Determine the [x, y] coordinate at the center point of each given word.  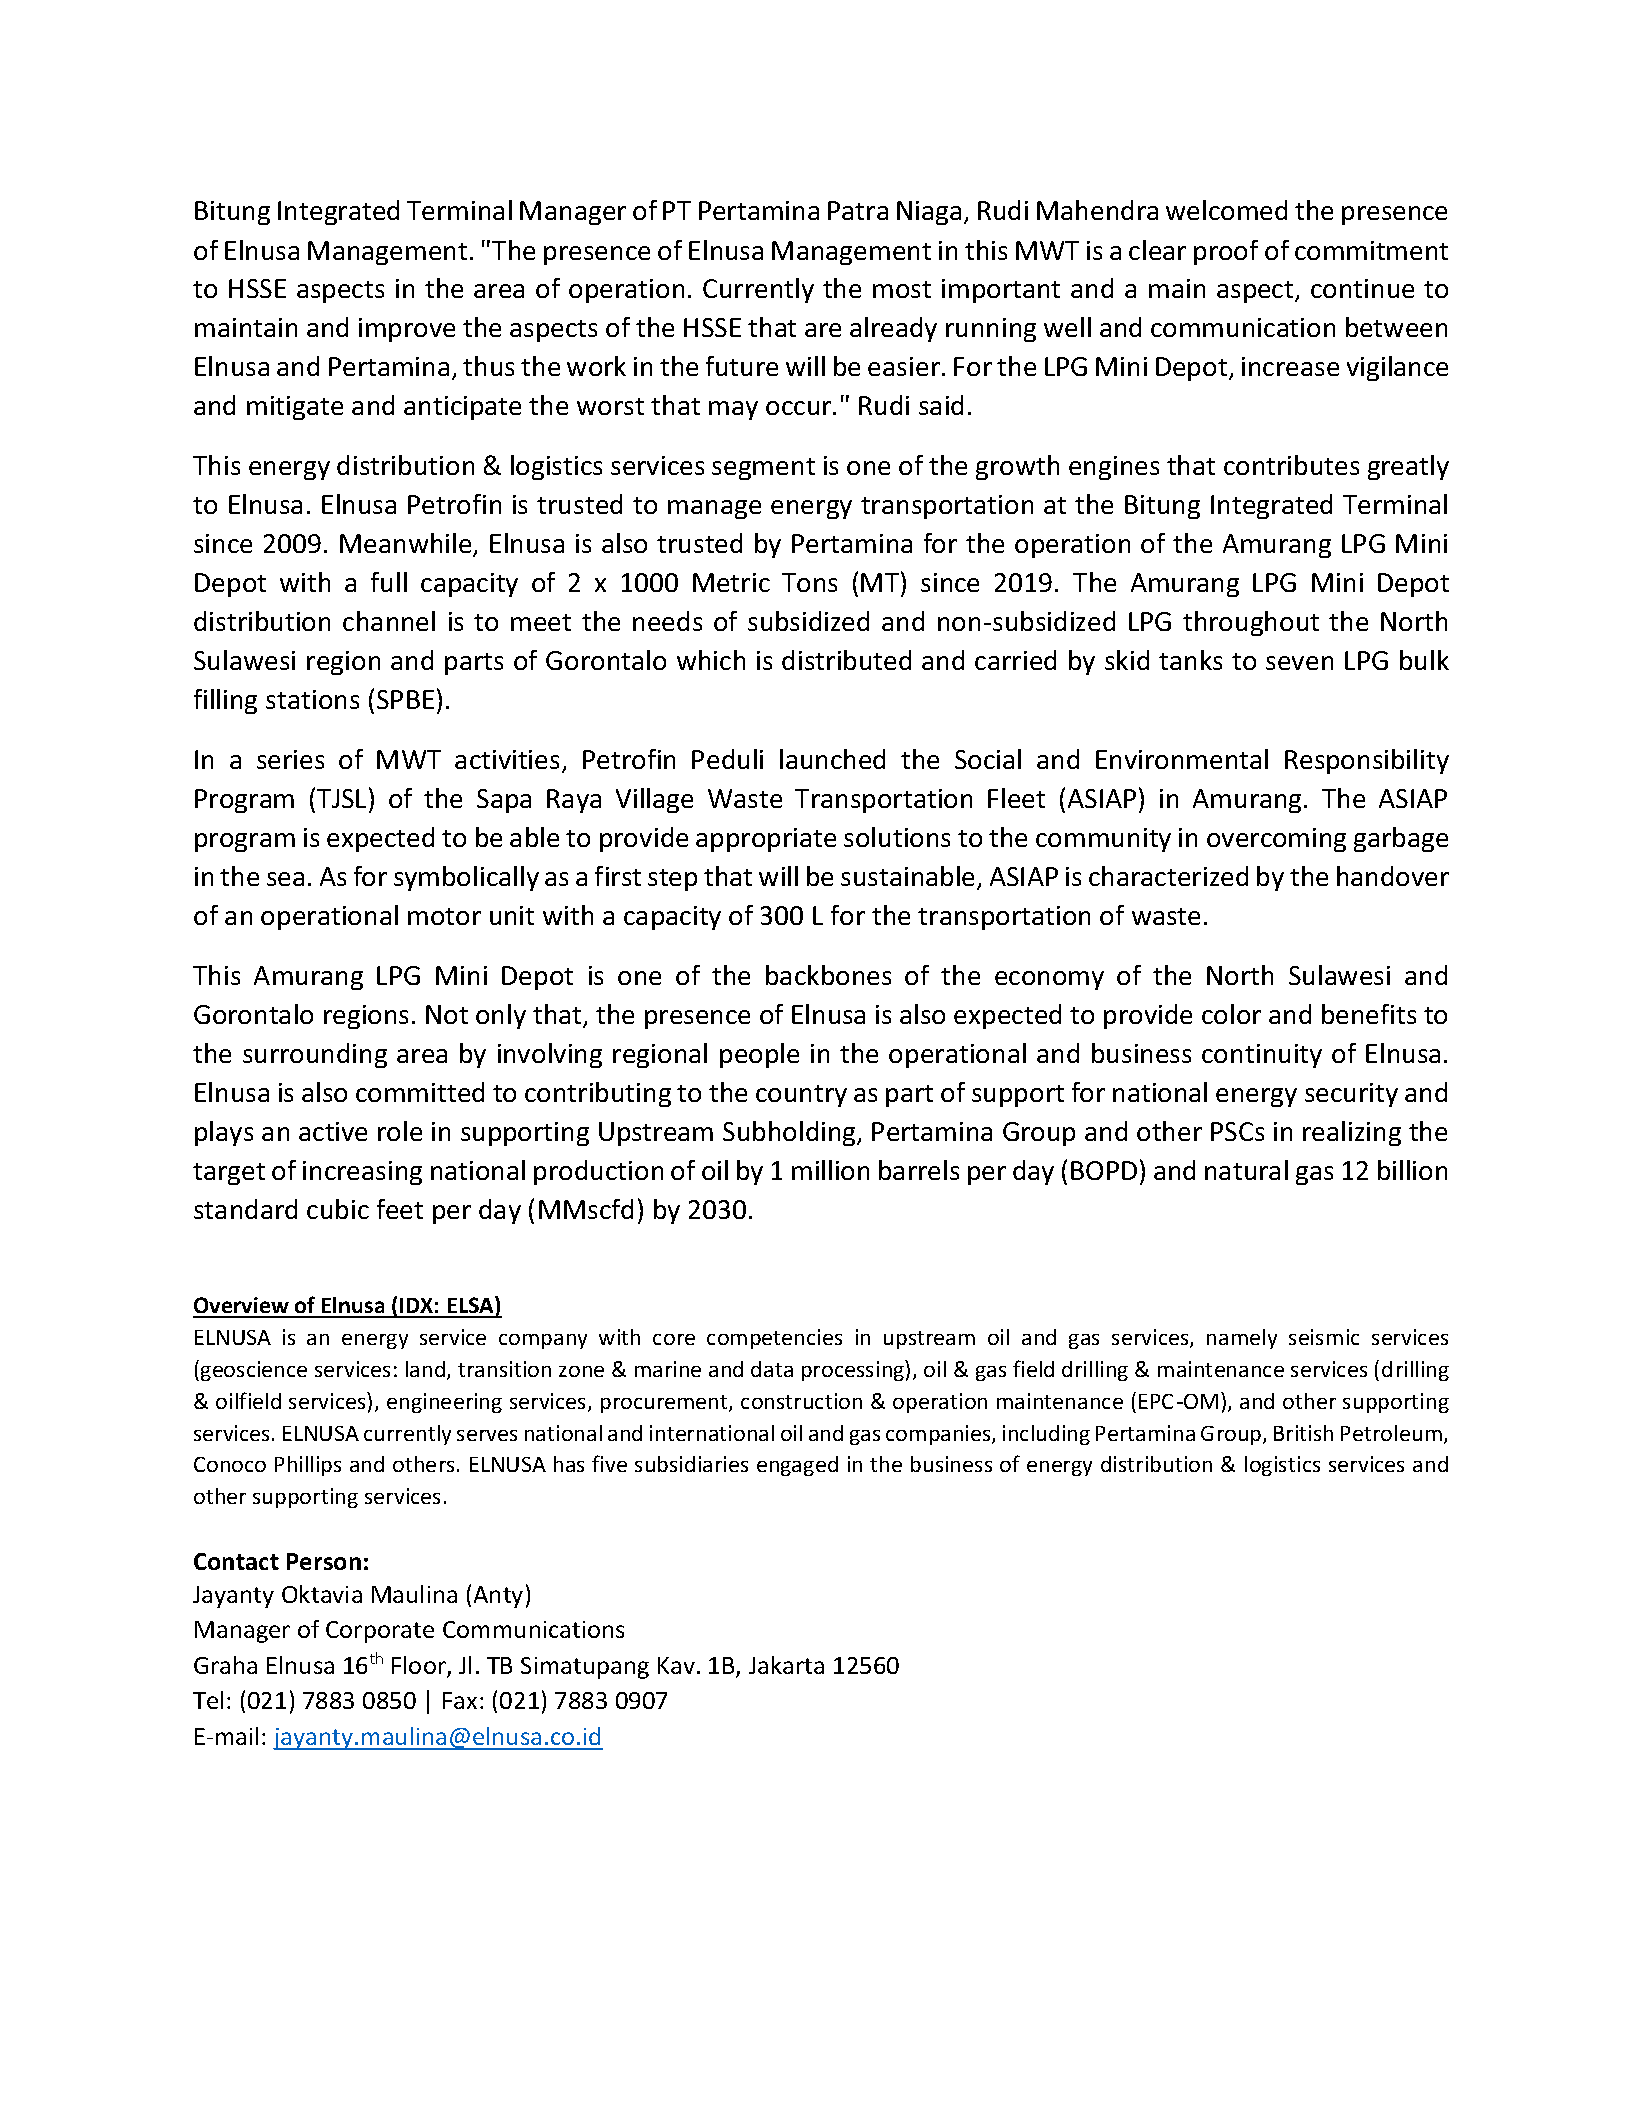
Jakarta [786, 1665]
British [1303, 1433]
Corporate [380, 1632]
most [902, 289]
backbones [828, 975]
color [1231, 1014]
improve [407, 330]
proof [1226, 252]
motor [444, 916]
